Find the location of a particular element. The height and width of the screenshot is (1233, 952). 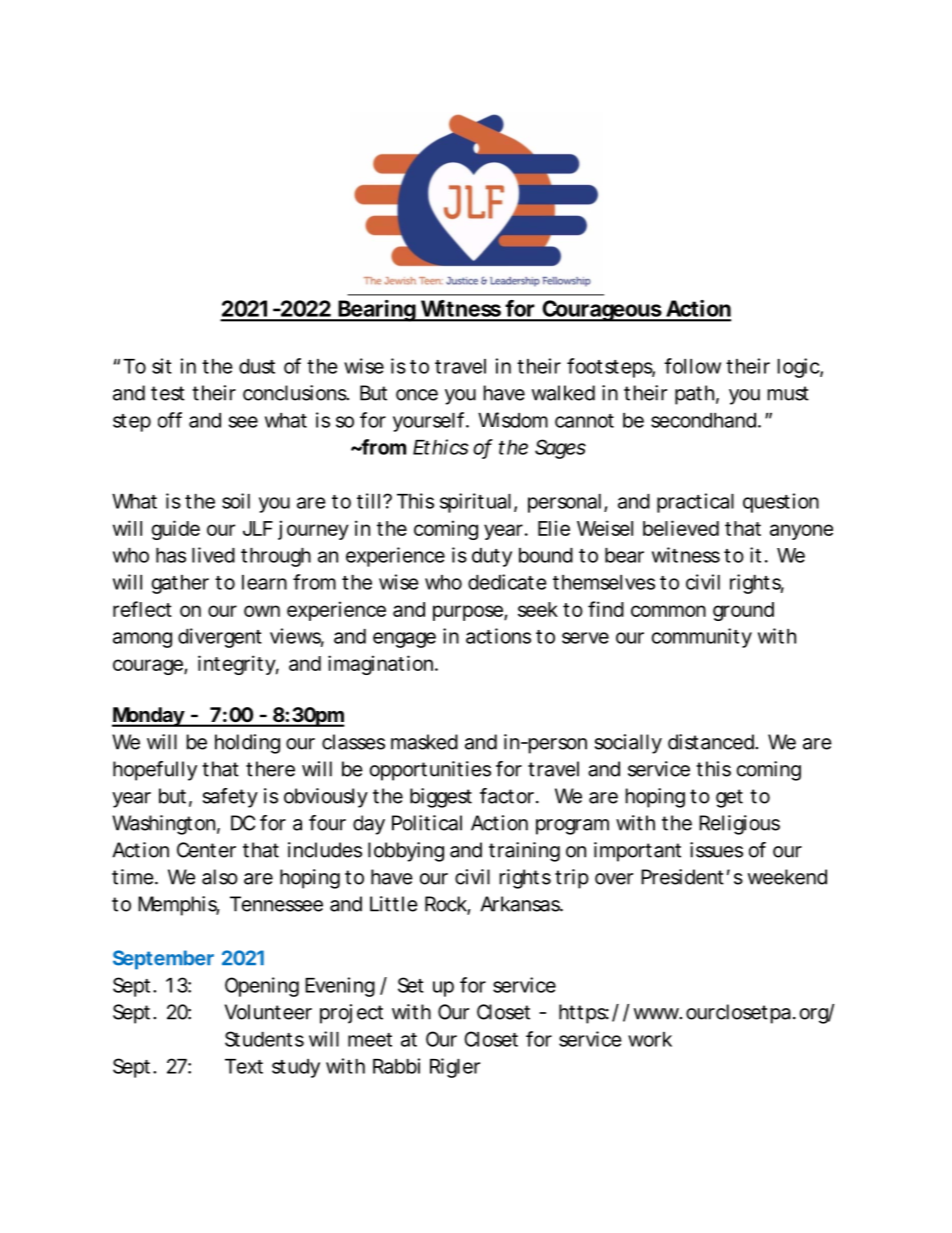

anyone is located at coordinates (801, 532).
